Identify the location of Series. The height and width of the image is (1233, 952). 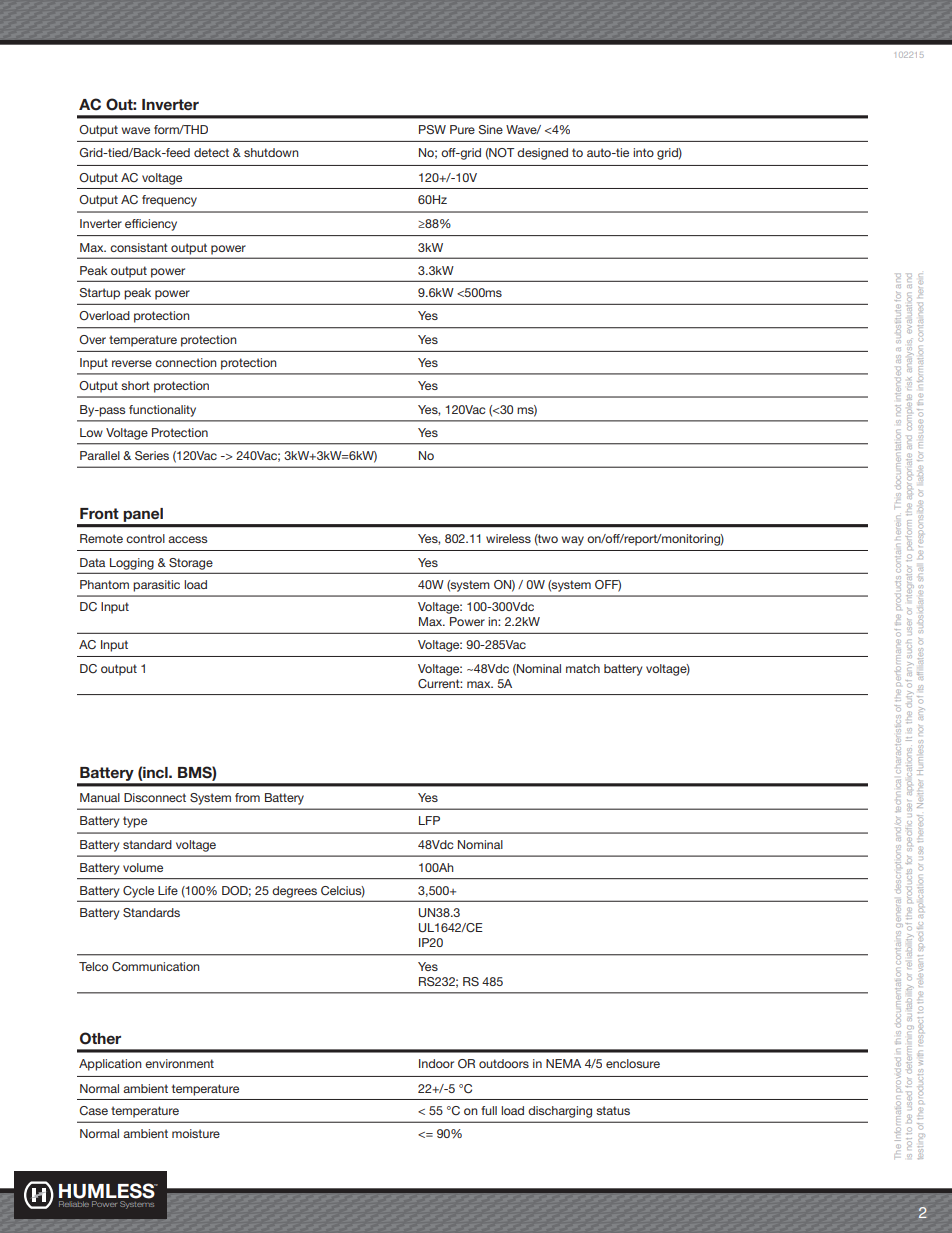
(152, 455).
